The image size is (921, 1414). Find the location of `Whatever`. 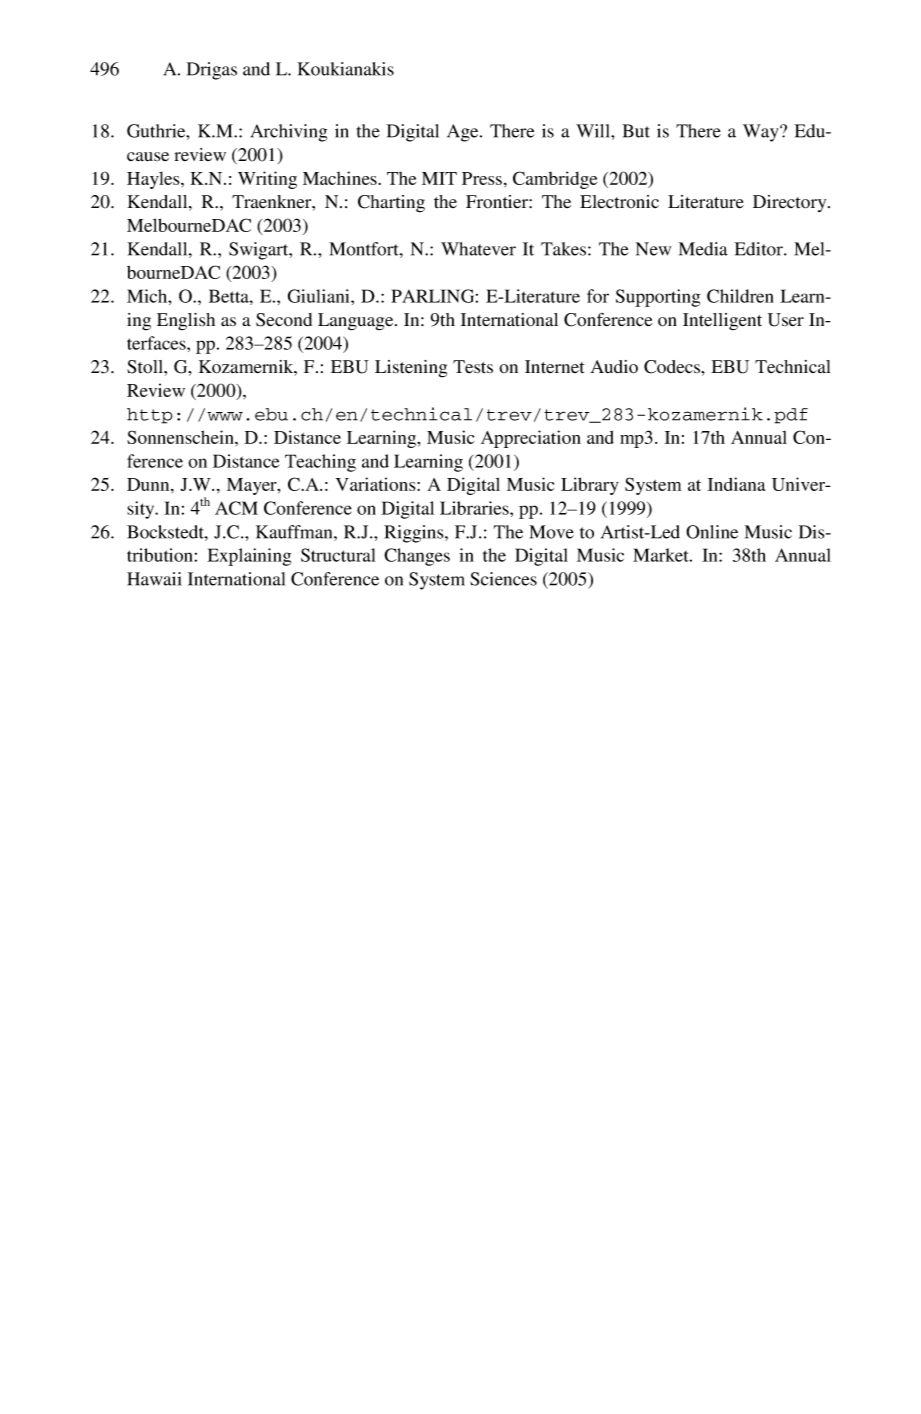

Whatever is located at coordinates (478, 249).
